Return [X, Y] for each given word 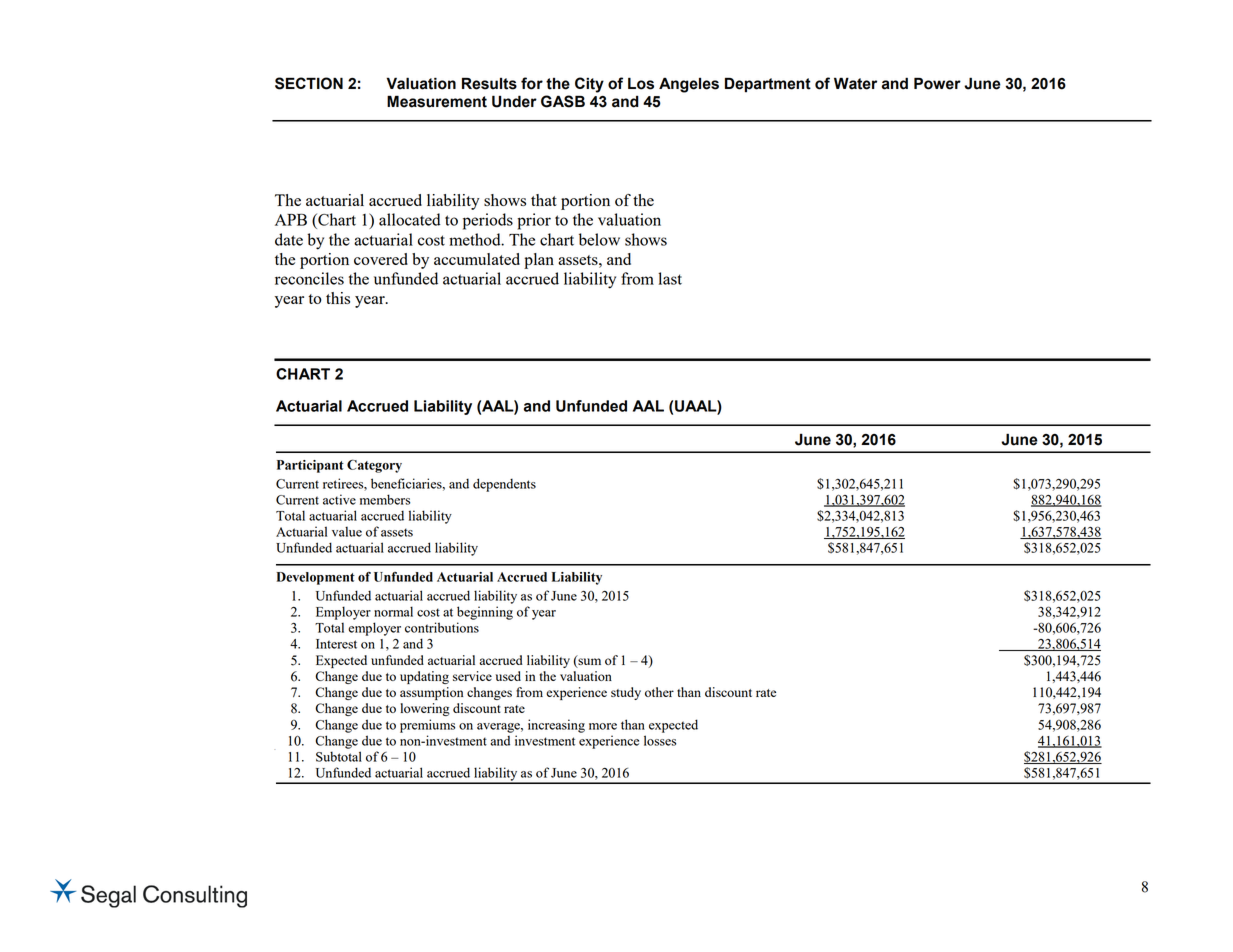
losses [660, 740]
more [603, 726]
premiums [427, 726]
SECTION [309, 83]
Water [855, 83]
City [589, 85]
